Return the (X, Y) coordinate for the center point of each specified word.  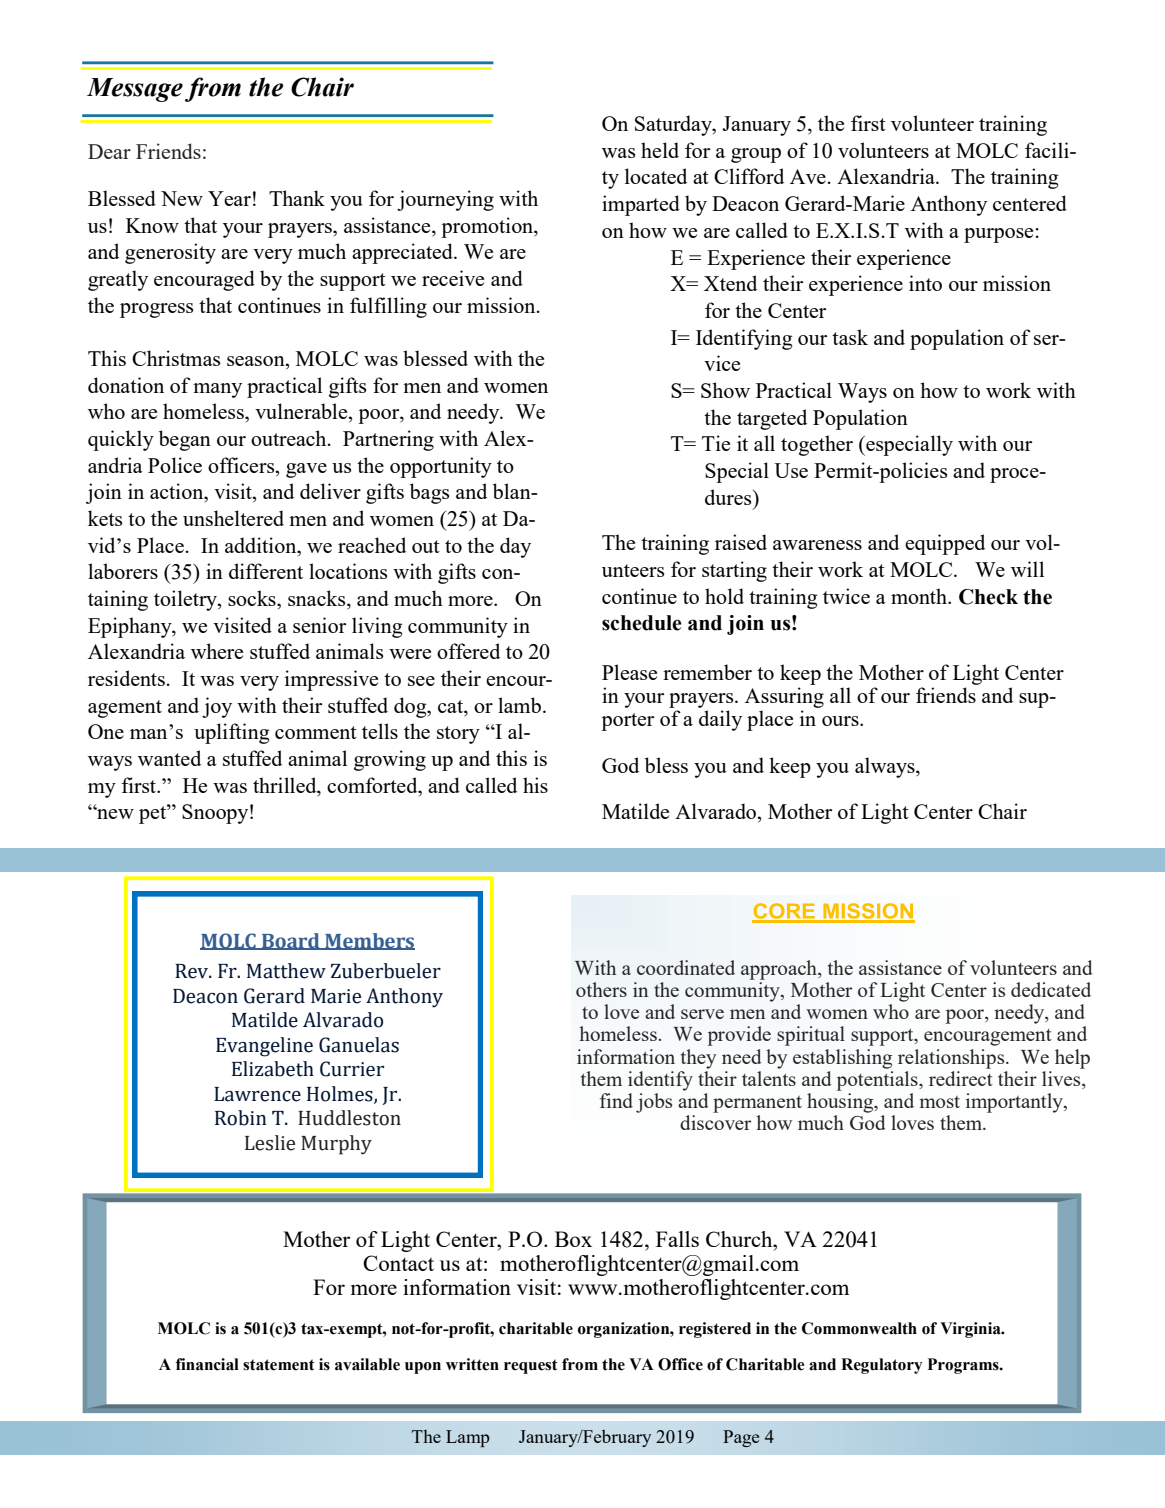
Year (229, 198)
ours (841, 721)
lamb (519, 705)
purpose (998, 235)
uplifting (232, 733)
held (660, 150)
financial (207, 1364)
